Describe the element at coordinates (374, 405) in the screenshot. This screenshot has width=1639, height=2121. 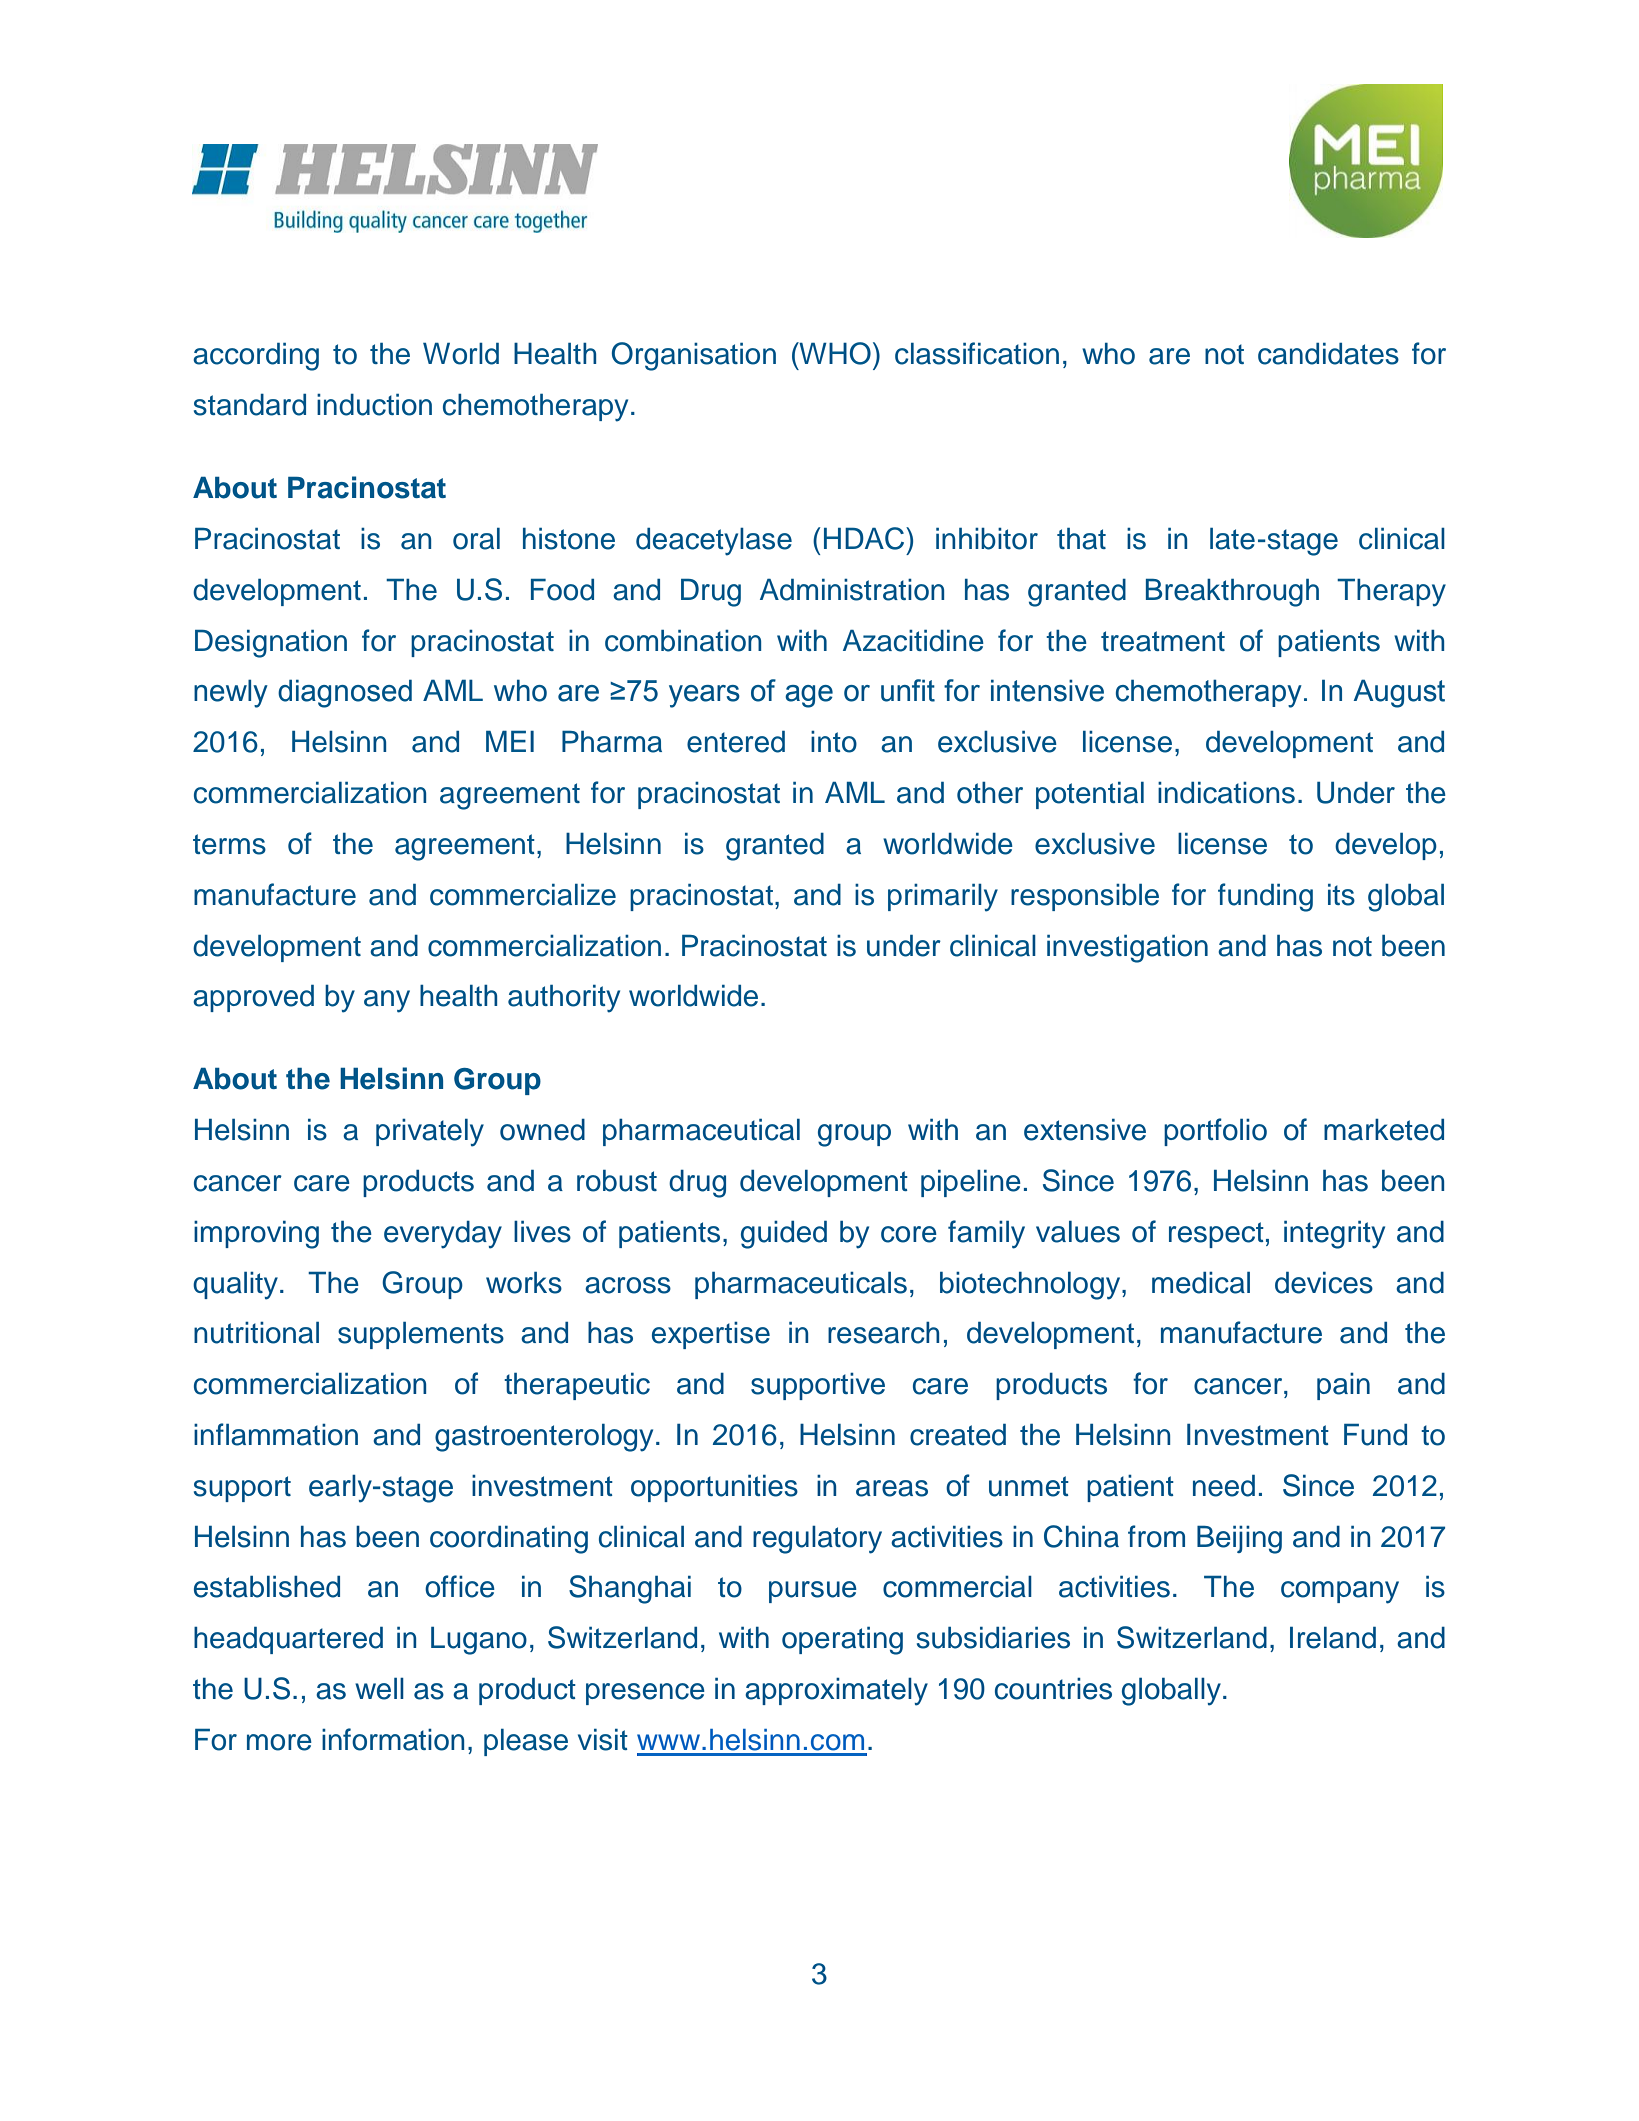
I see `induction` at that location.
